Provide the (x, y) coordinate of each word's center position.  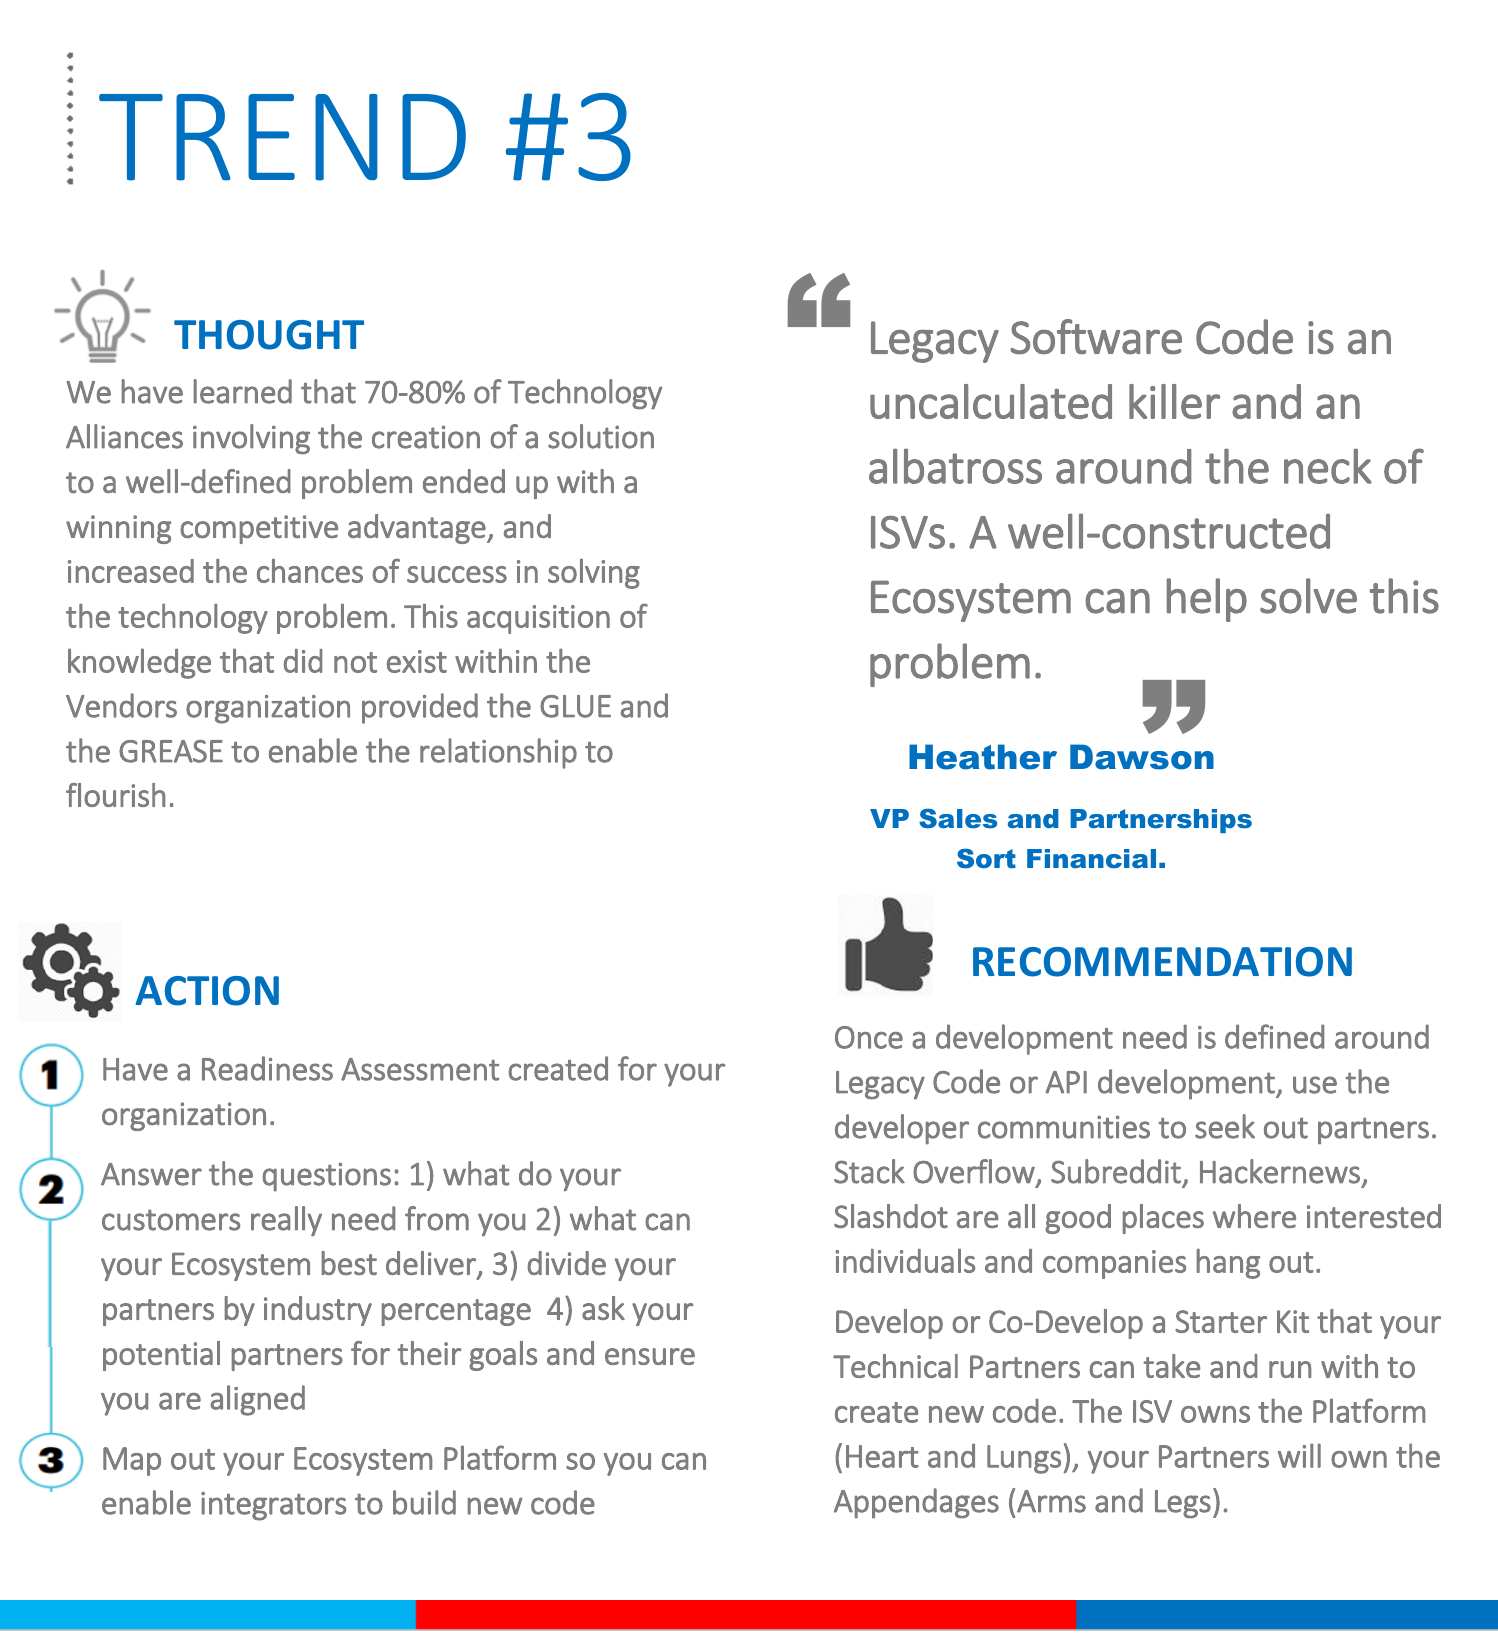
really (286, 1221)
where (1254, 1216)
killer (1174, 401)
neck (1328, 466)
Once (869, 1037)
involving (251, 439)
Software (1096, 337)
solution (601, 436)
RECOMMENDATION (1162, 962)
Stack (869, 1171)
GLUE (575, 706)
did (303, 661)
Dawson (1142, 757)
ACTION (207, 991)
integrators (273, 1506)
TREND (282, 137)
